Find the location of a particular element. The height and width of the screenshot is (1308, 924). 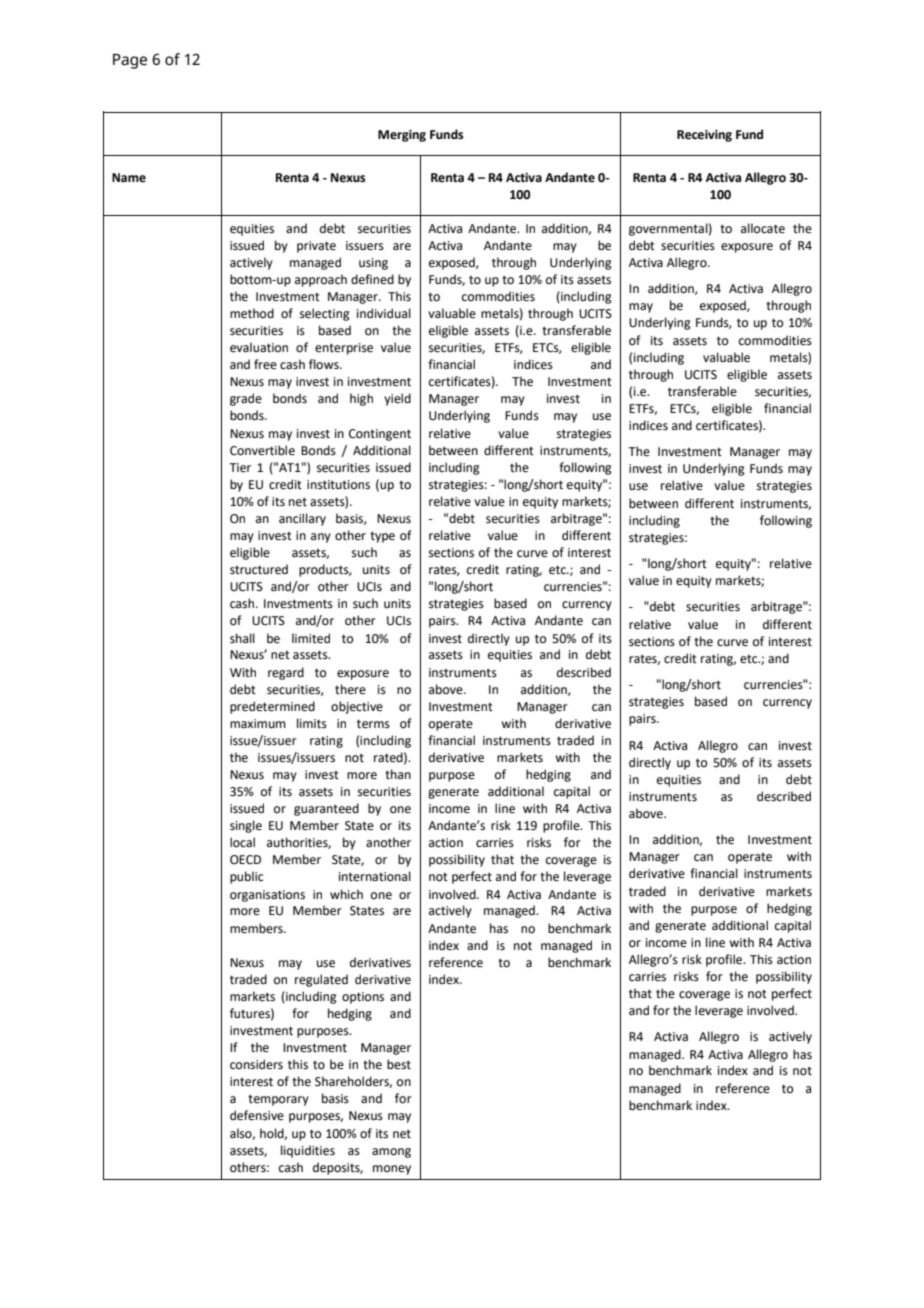

yield is located at coordinates (397, 399).
